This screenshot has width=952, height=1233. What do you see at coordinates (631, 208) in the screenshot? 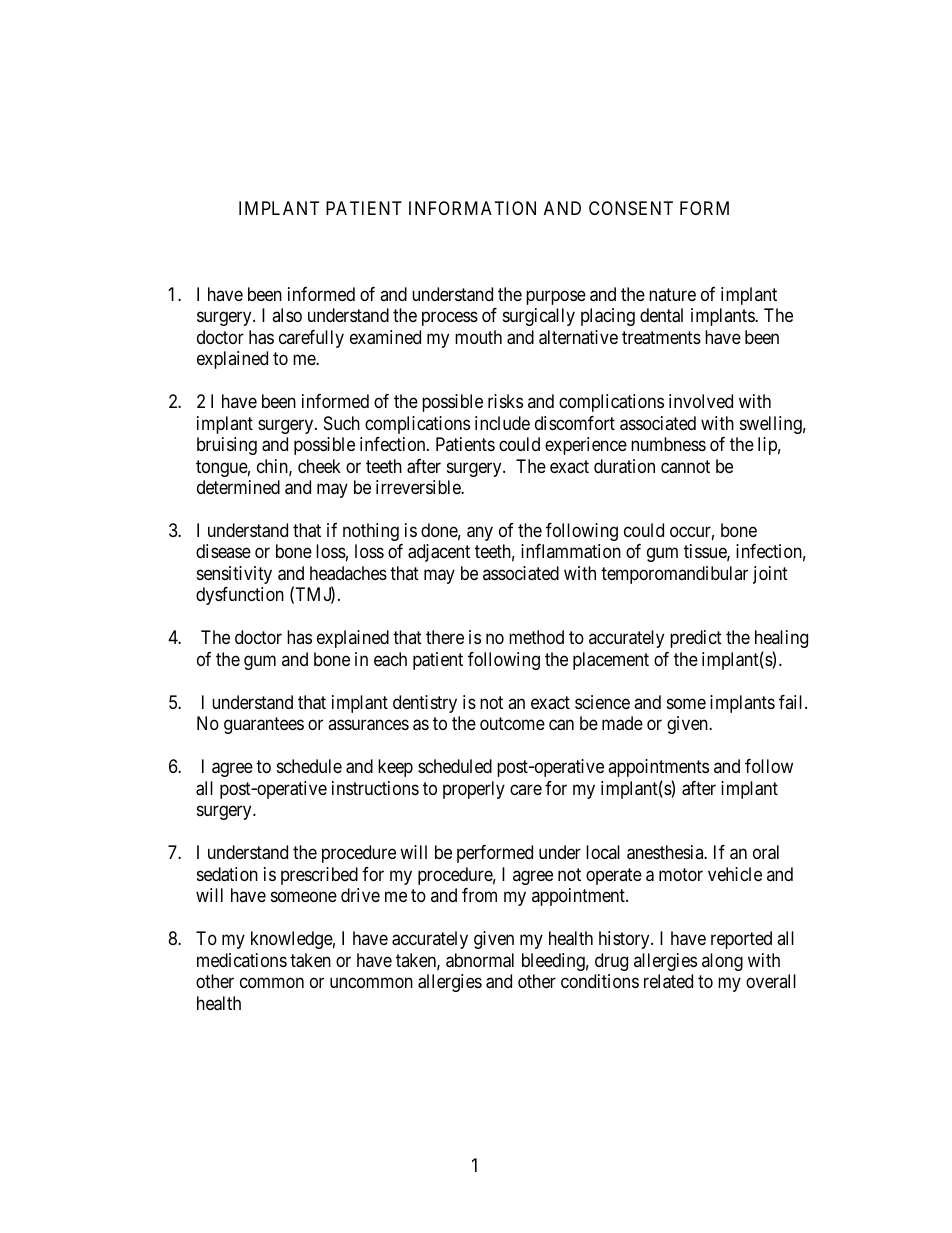
I see `CONSENT` at bounding box center [631, 208].
